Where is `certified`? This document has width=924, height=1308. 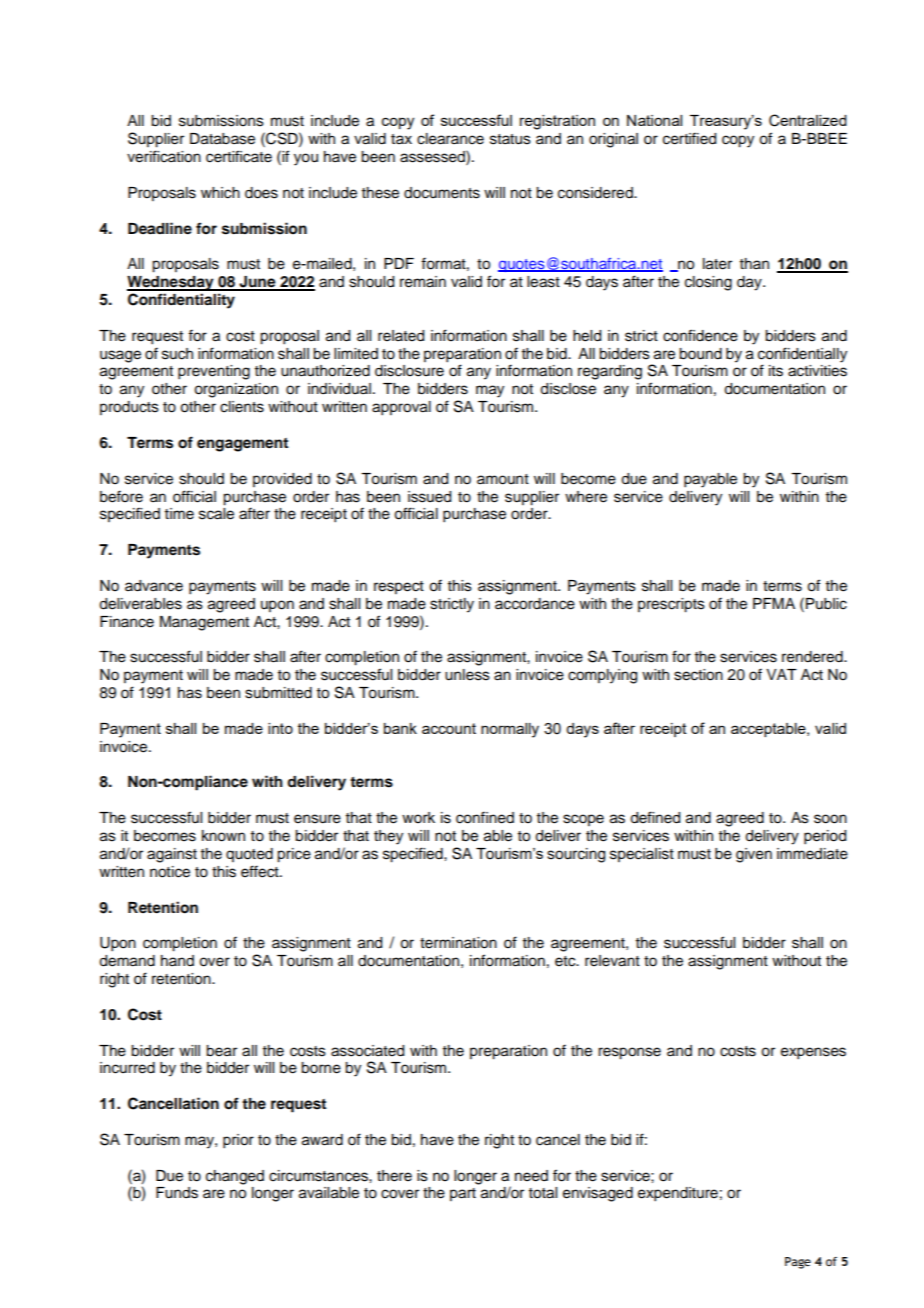 certified is located at coordinates (689, 138).
